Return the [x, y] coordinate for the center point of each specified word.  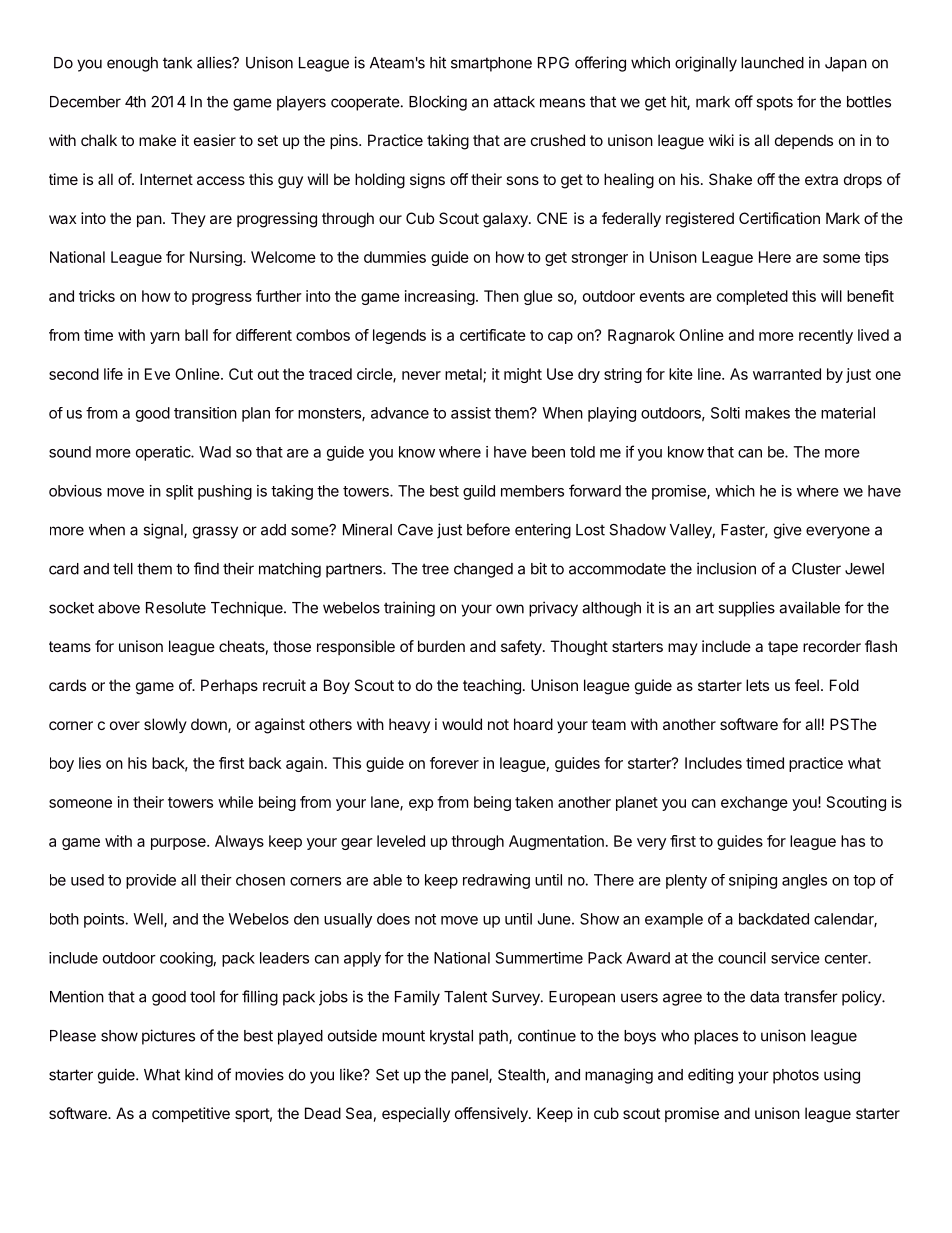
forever [454, 763]
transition [205, 413]
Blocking [438, 103]
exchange [754, 803]
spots [774, 103]
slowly [165, 725]
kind [199, 1074]
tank [177, 63]
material [848, 413]
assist [471, 413]
